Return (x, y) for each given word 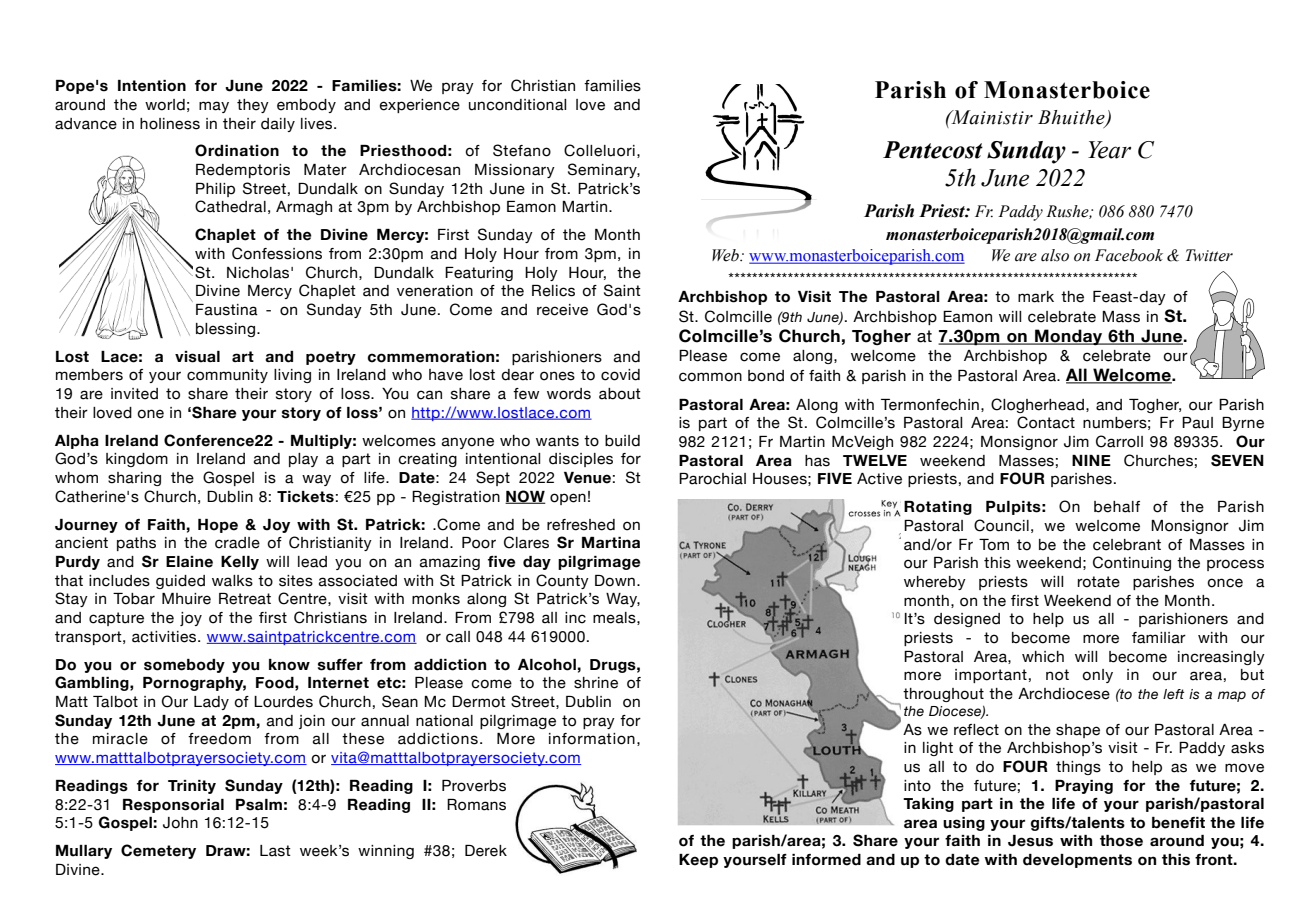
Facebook (1129, 255)
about (620, 394)
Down (615, 581)
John (180, 823)
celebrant (1127, 545)
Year (1109, 150)
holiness (170, 124)
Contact (1046, 422)
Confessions (277, 253)
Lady (211, 703)
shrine (596, 683)
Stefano (522, 150)
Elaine (189, 562)
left (1173, 694)
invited (134, 394)
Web (726, 255)
